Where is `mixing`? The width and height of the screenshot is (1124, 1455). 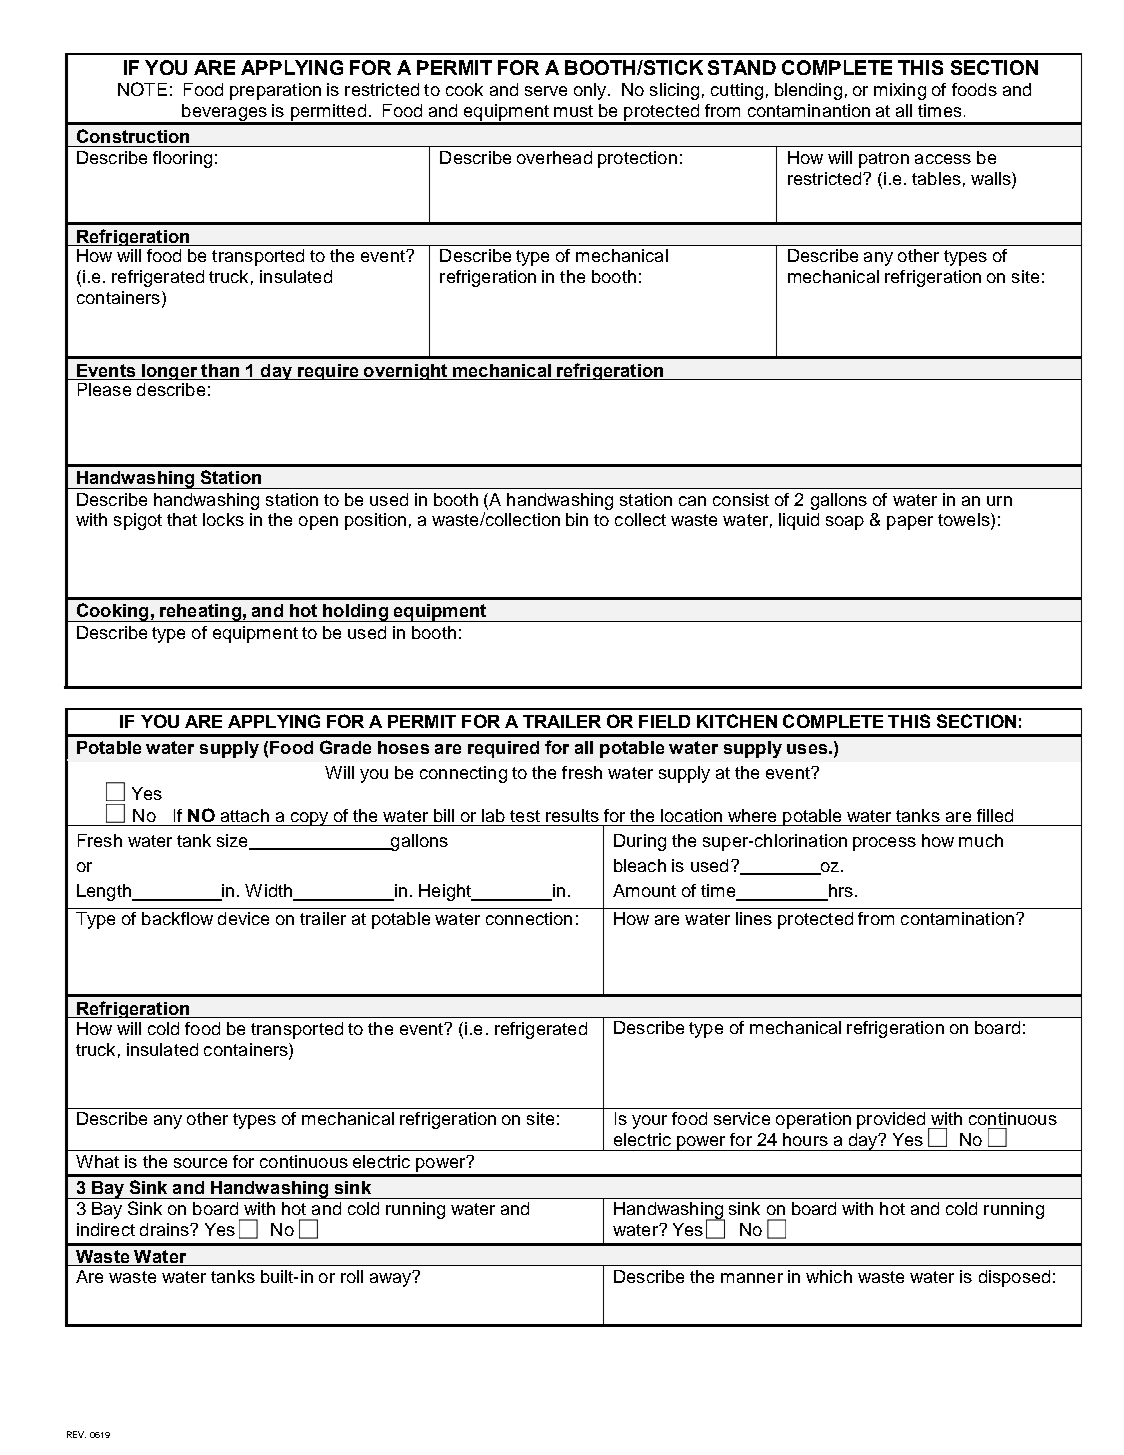 mixing is located at coordinates (900, 91).
